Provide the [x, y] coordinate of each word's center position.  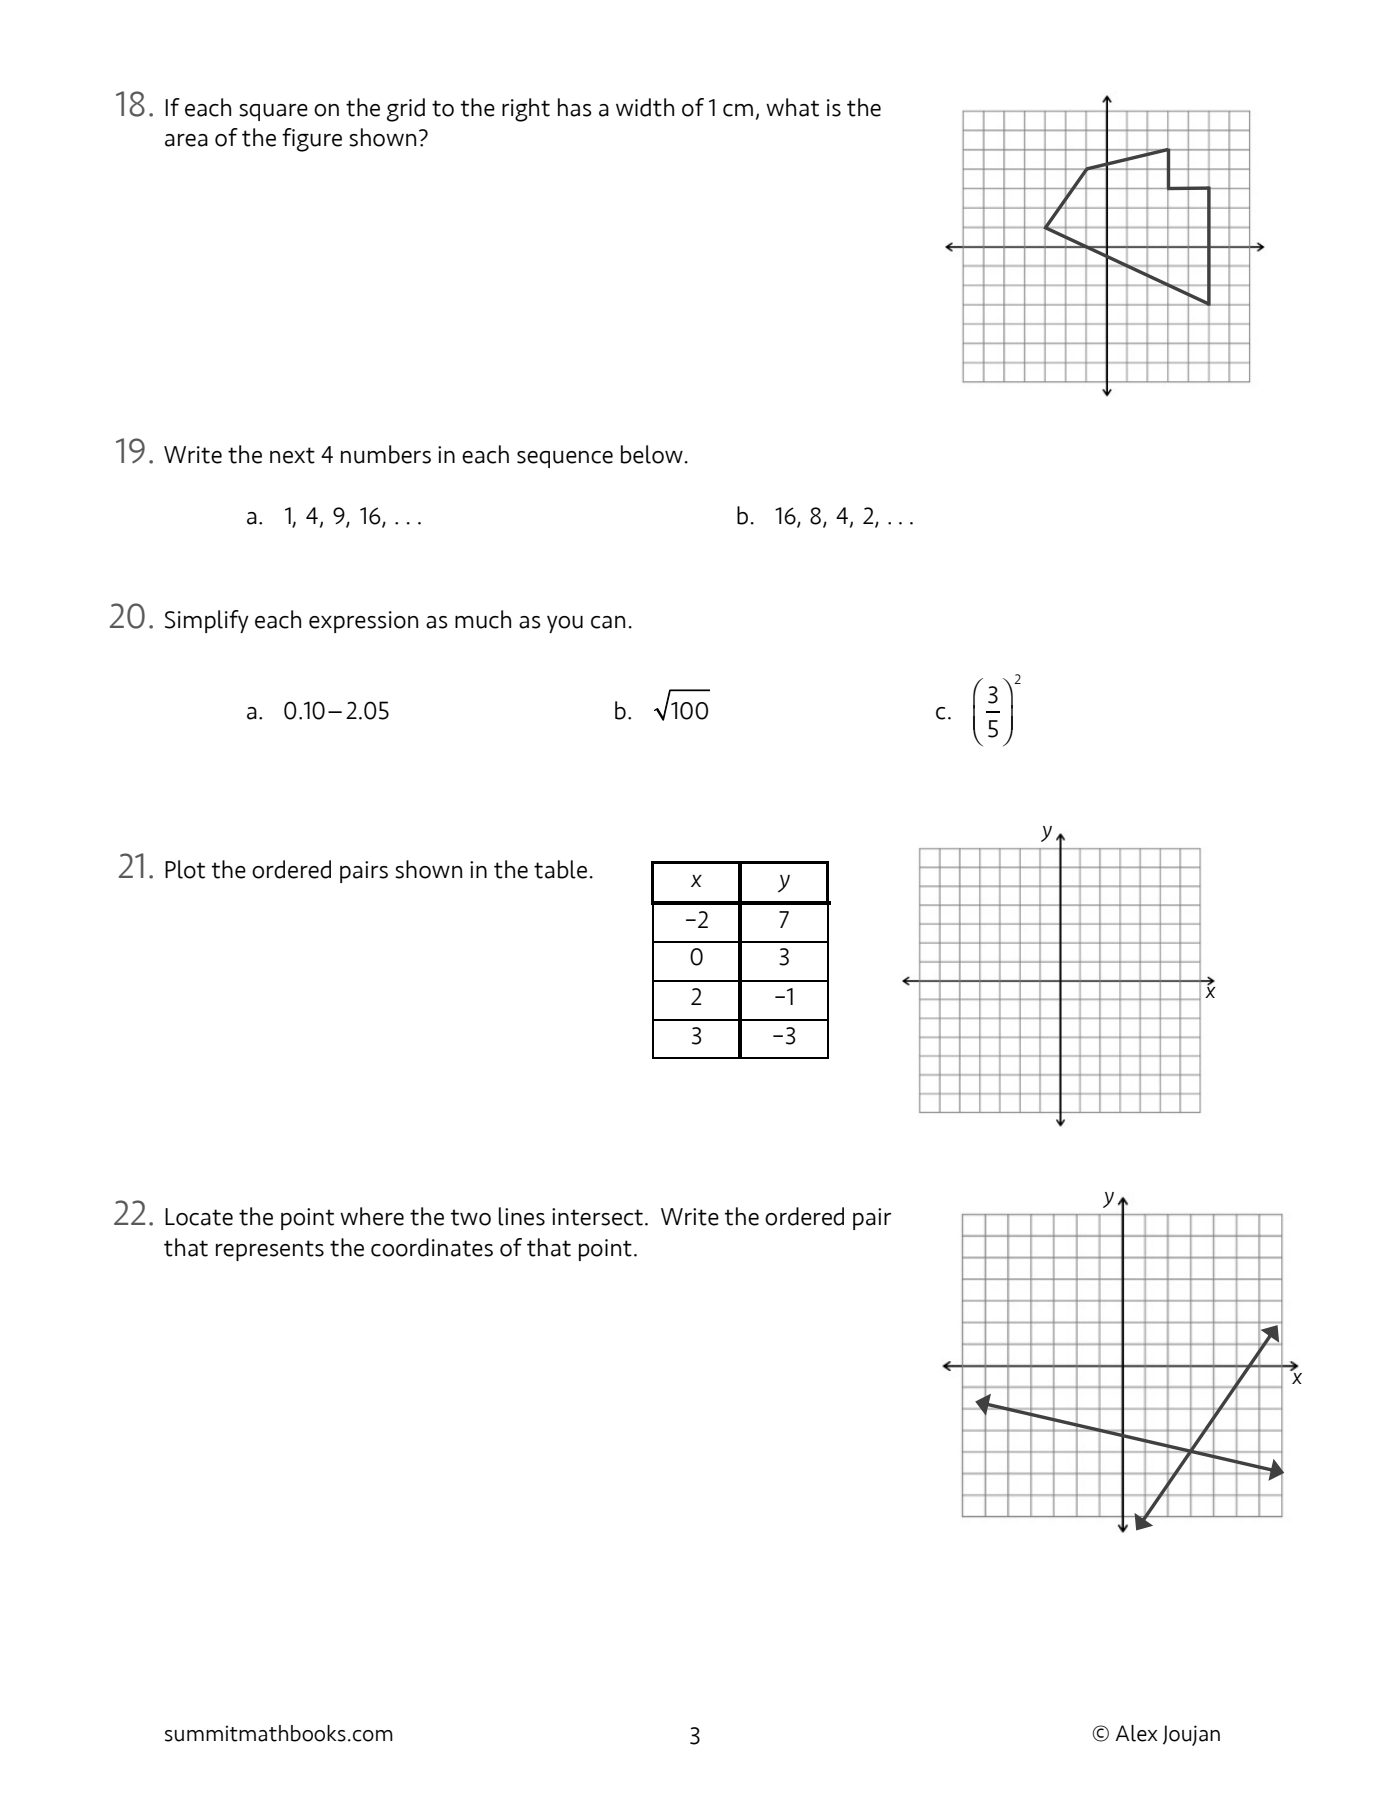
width [645, 107]
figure [312, 140]
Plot [185, 869]
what [792, 107]
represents [270, 1250]
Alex [1136, 1733]
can [608, 622]
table [560, 869]
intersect [597, 1217]
